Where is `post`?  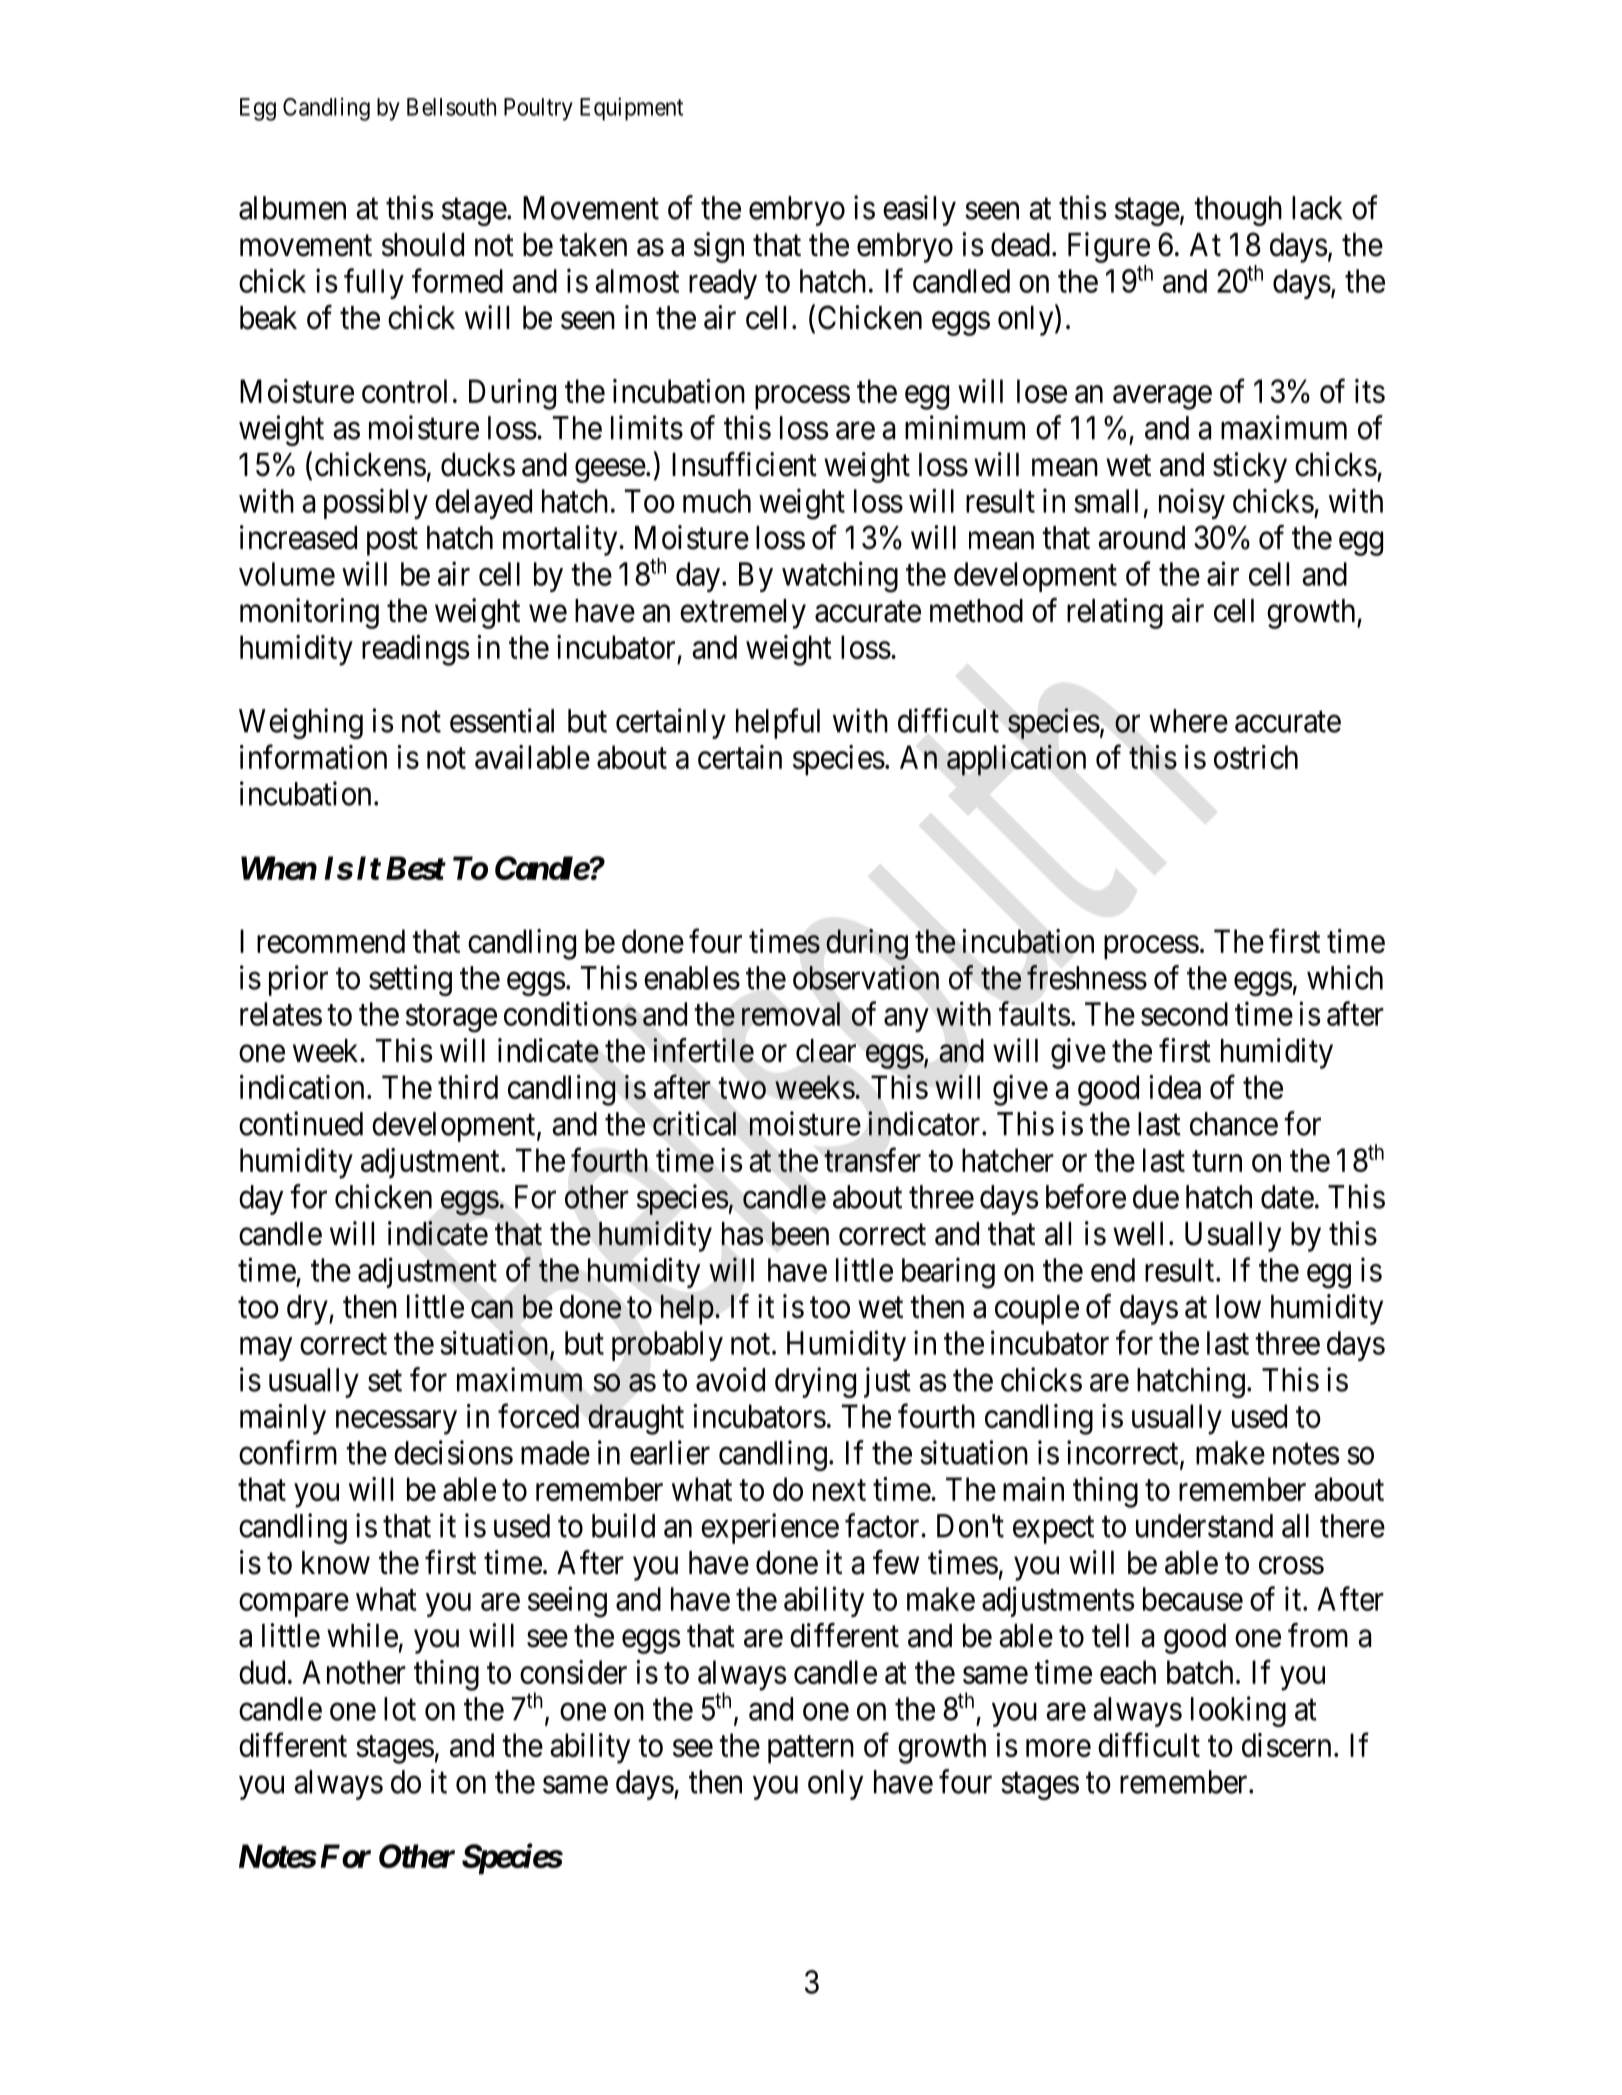
post is located at coordinates (392, 542).
